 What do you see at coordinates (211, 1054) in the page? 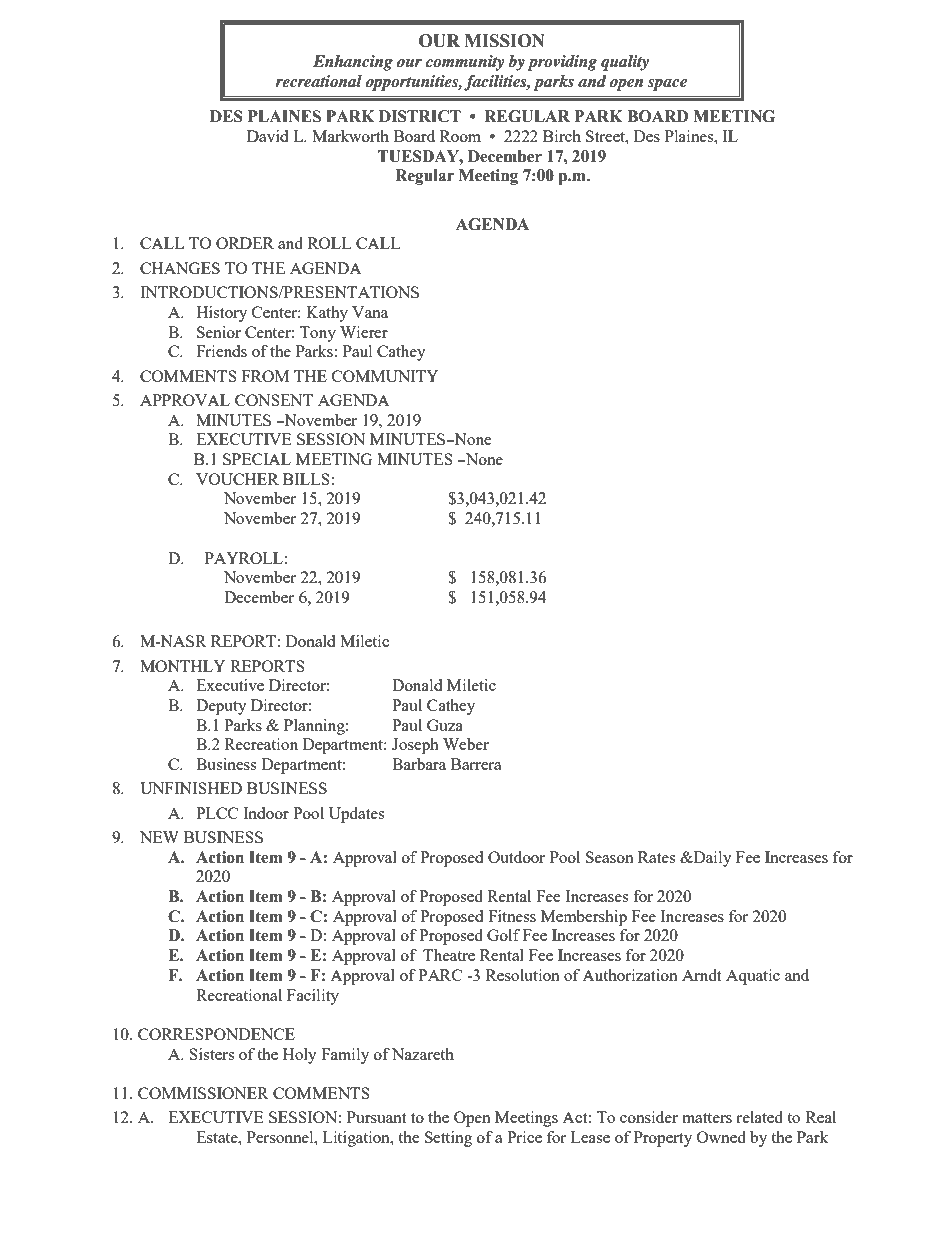
I see `Sisters` at bounding box center [211, 1054].
